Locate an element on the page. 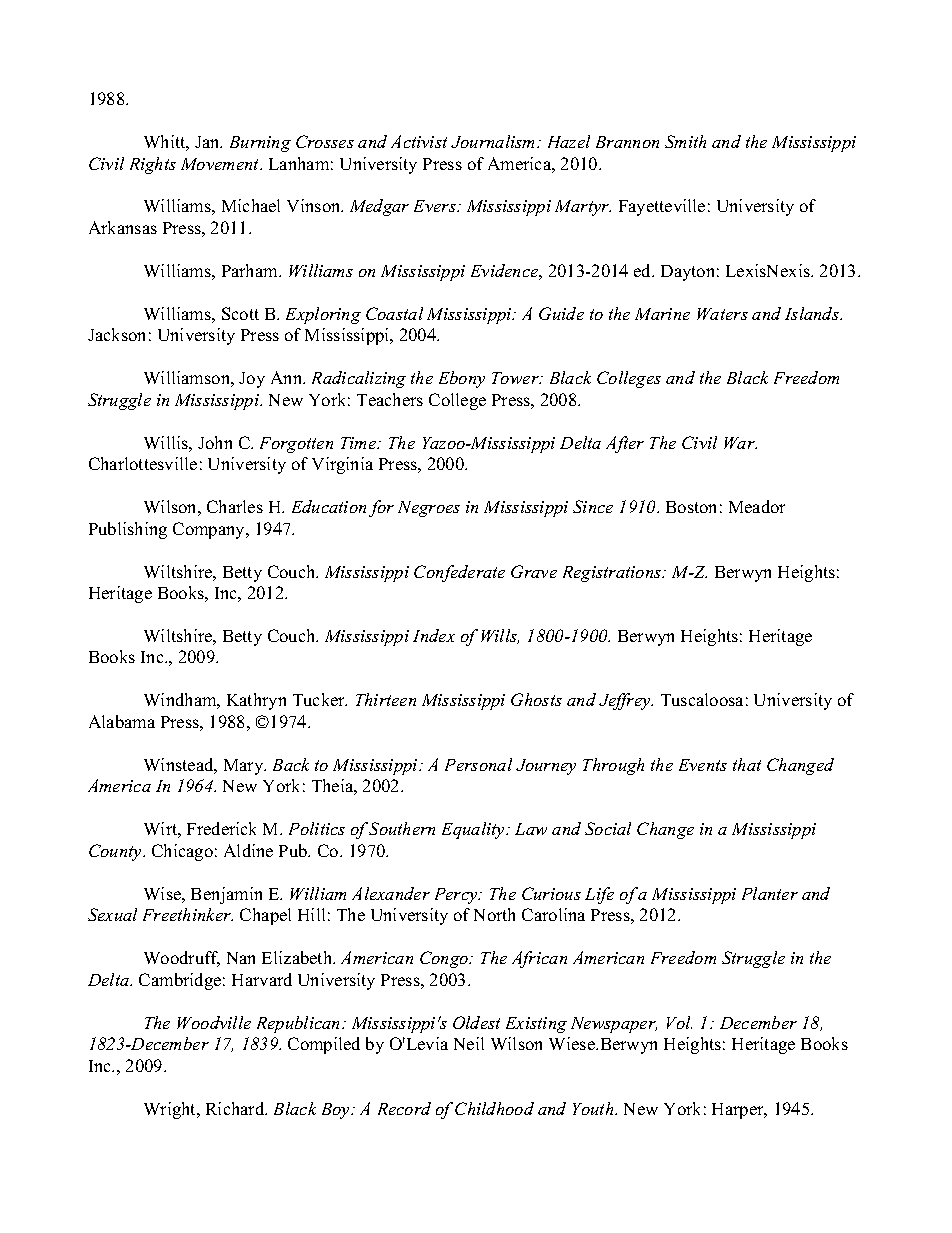 Image resolution: width=952 pixels, height=1233 pixels. Joy is located at coordinates (252, 380).
